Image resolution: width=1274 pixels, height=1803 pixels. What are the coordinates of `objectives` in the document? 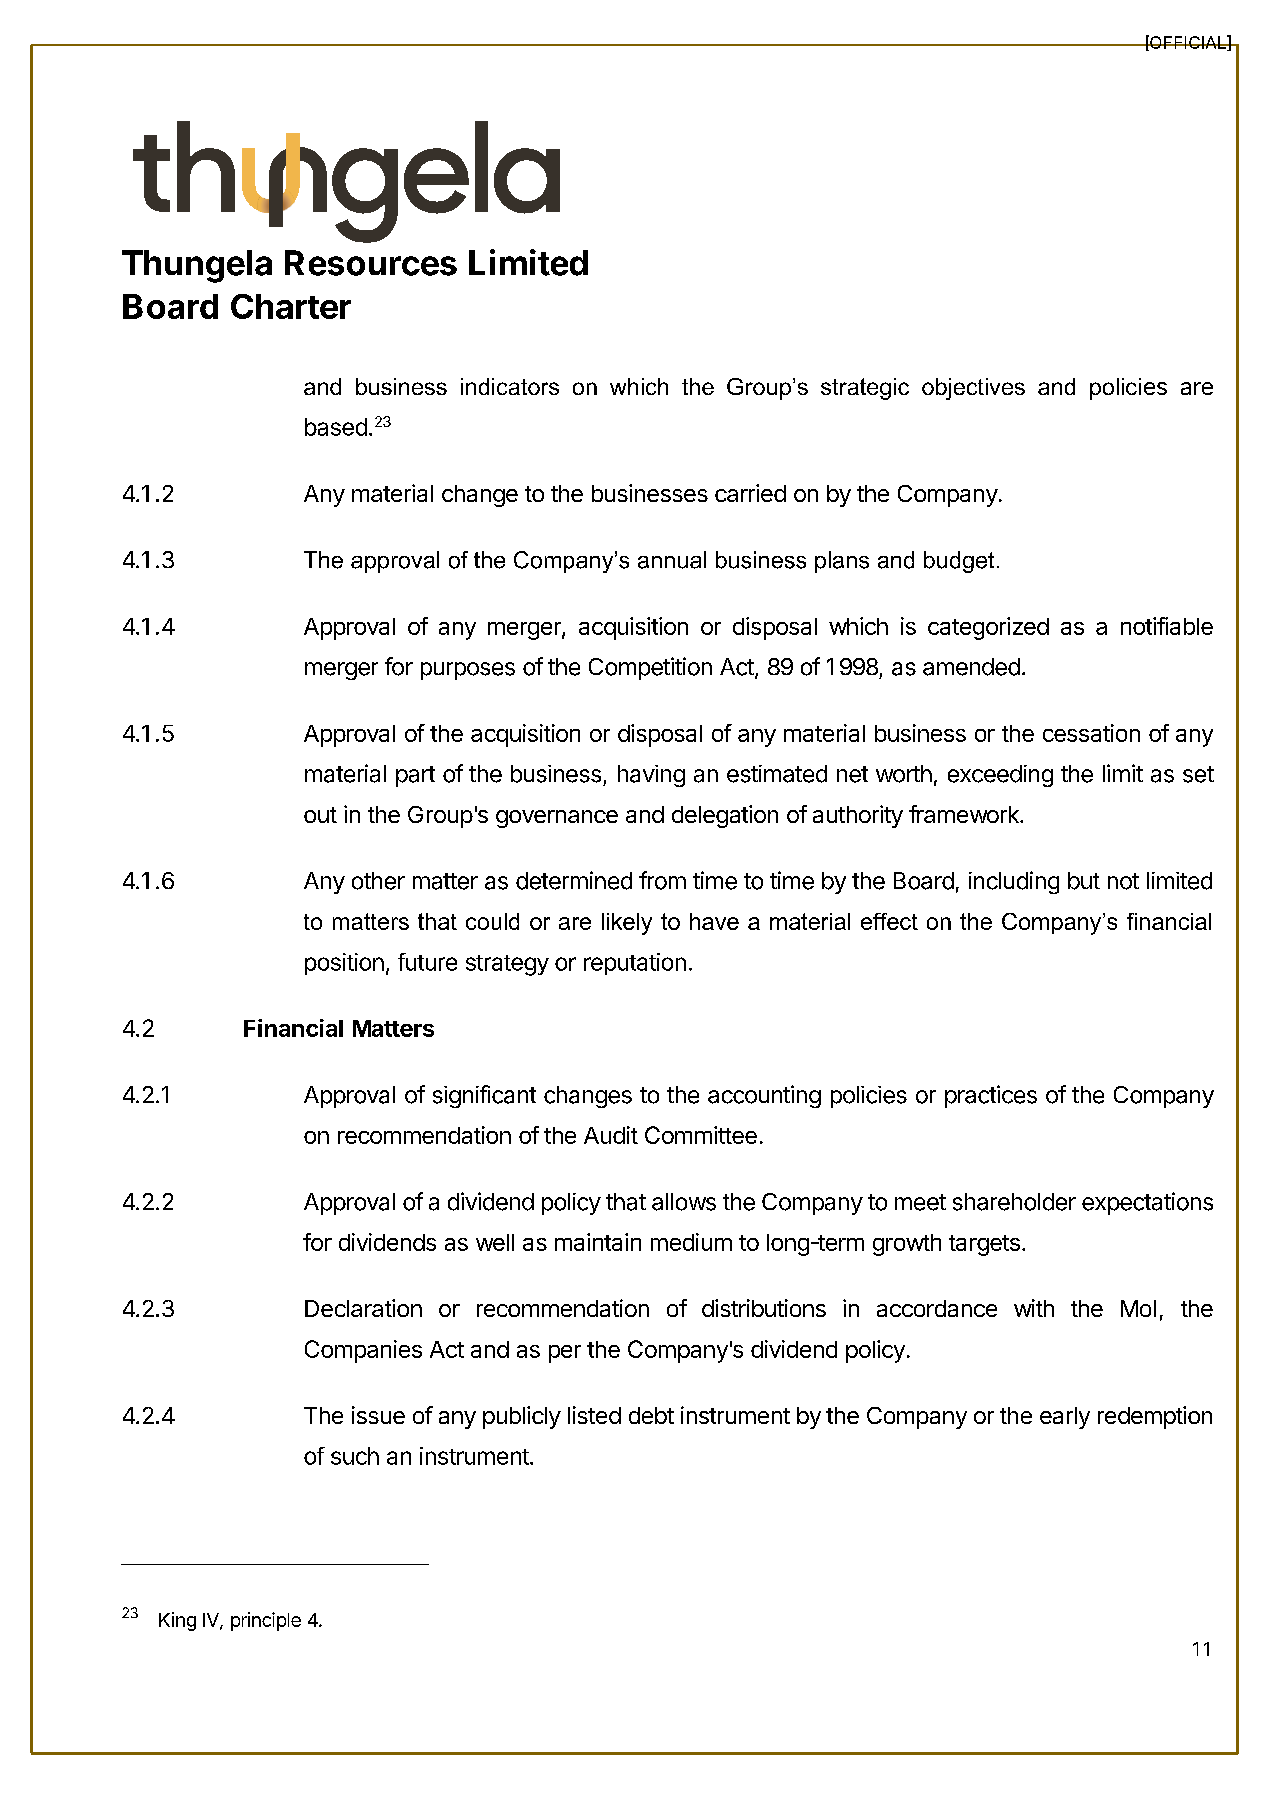 It's located at (973, 389).
